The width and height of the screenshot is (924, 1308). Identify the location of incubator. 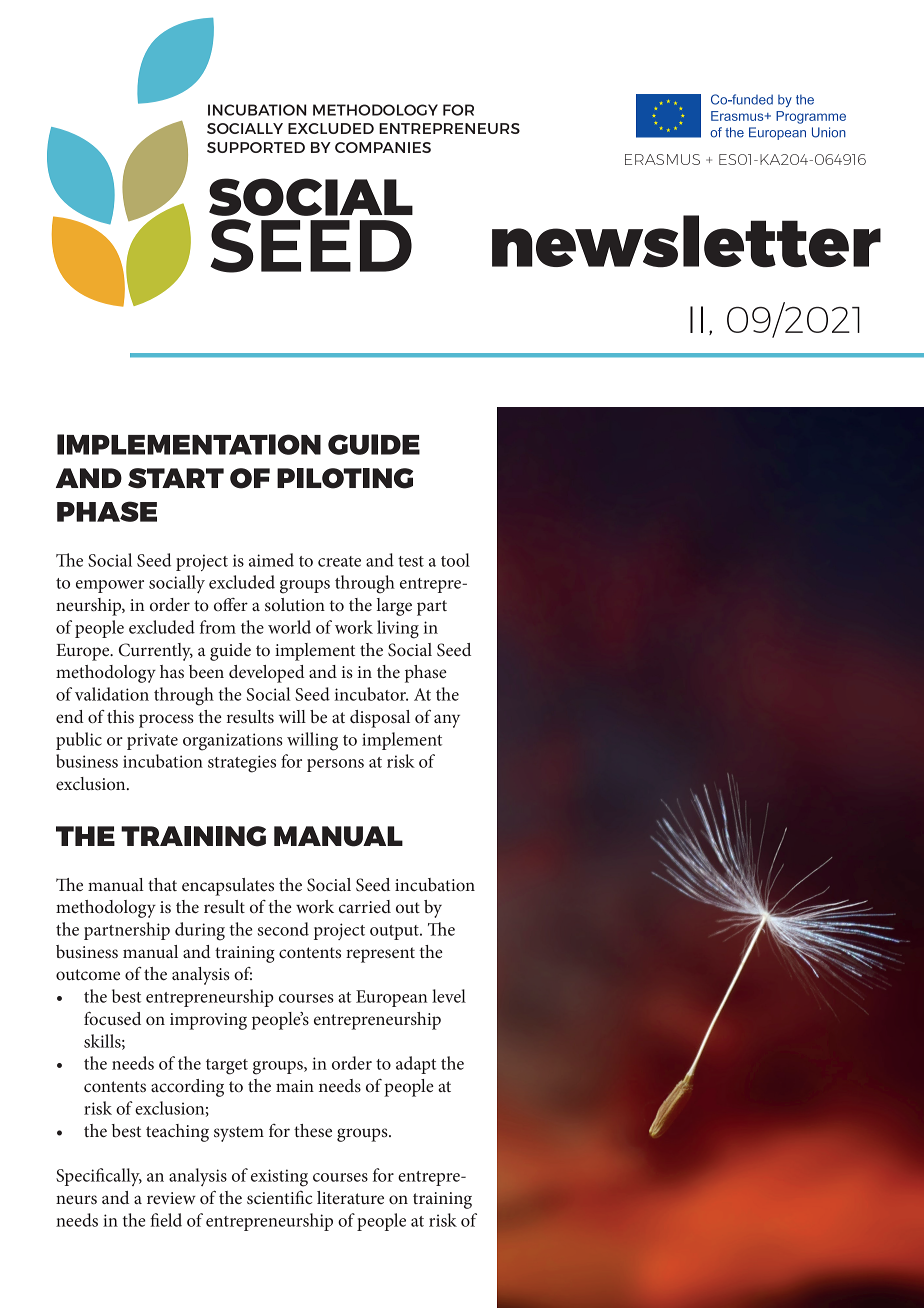
(371, 694).
